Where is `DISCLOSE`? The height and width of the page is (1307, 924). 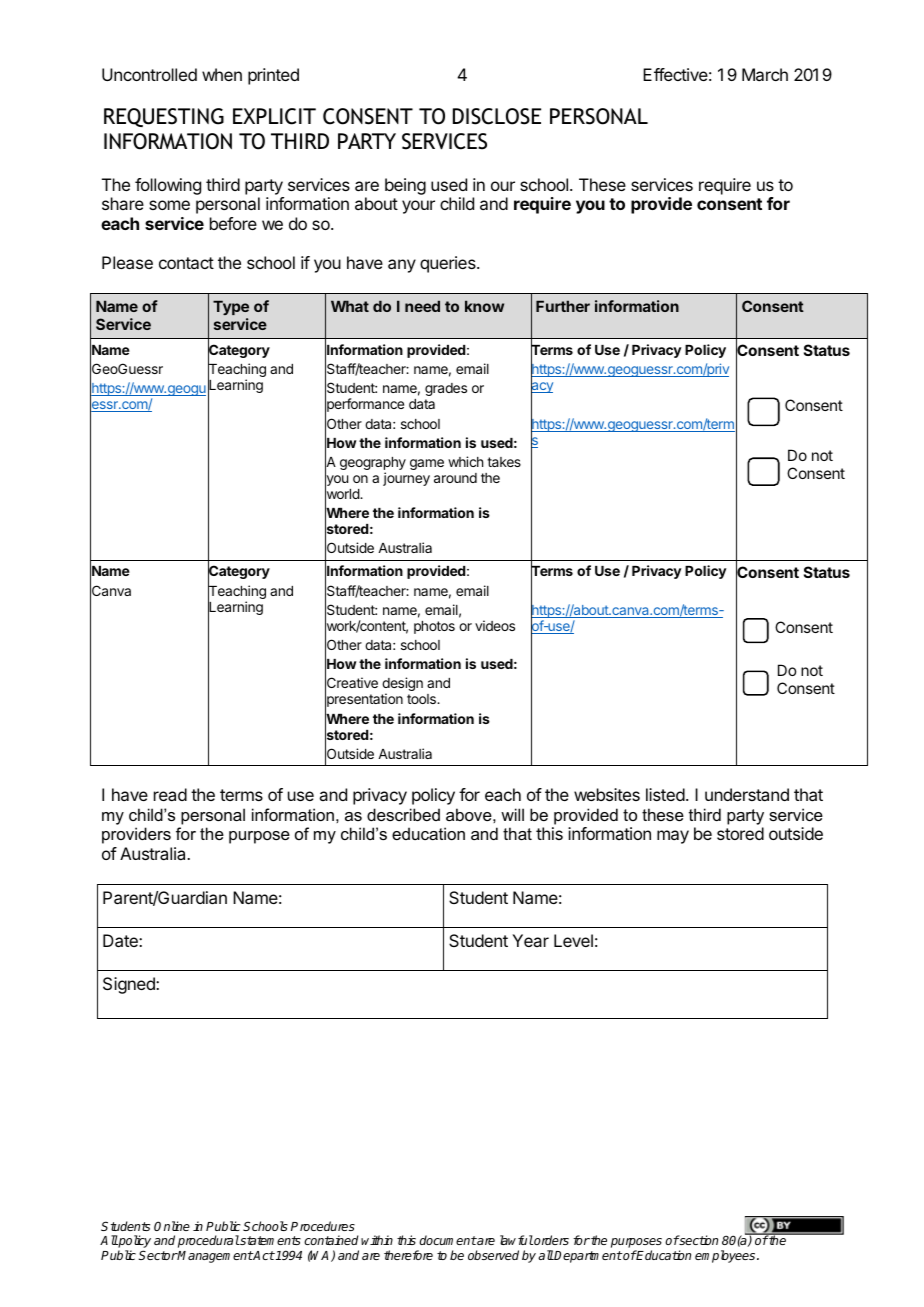
DISCLOSE is located at coordinates (497, 116).
